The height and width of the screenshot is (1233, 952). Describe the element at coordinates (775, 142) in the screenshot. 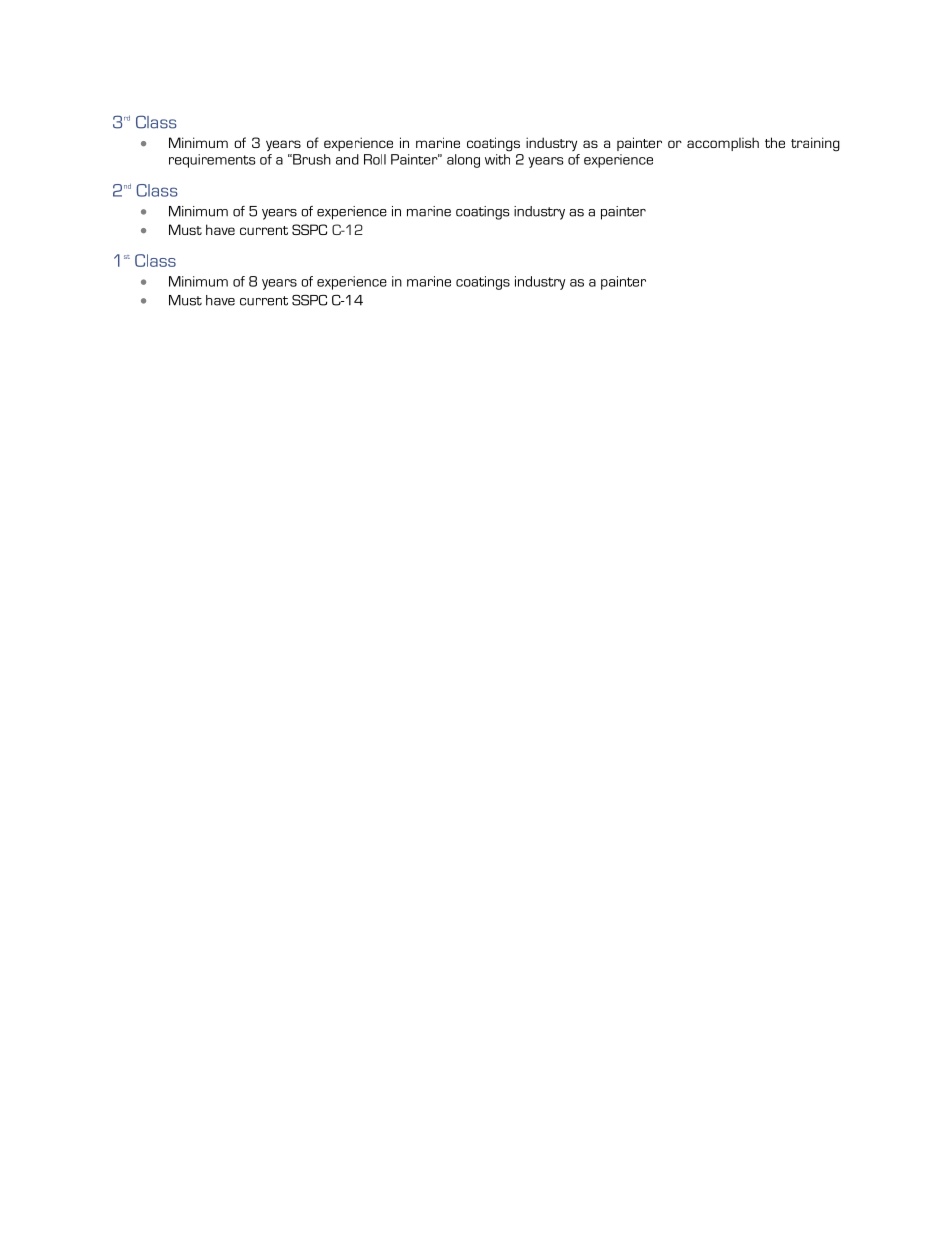

I see `the` at that location.
